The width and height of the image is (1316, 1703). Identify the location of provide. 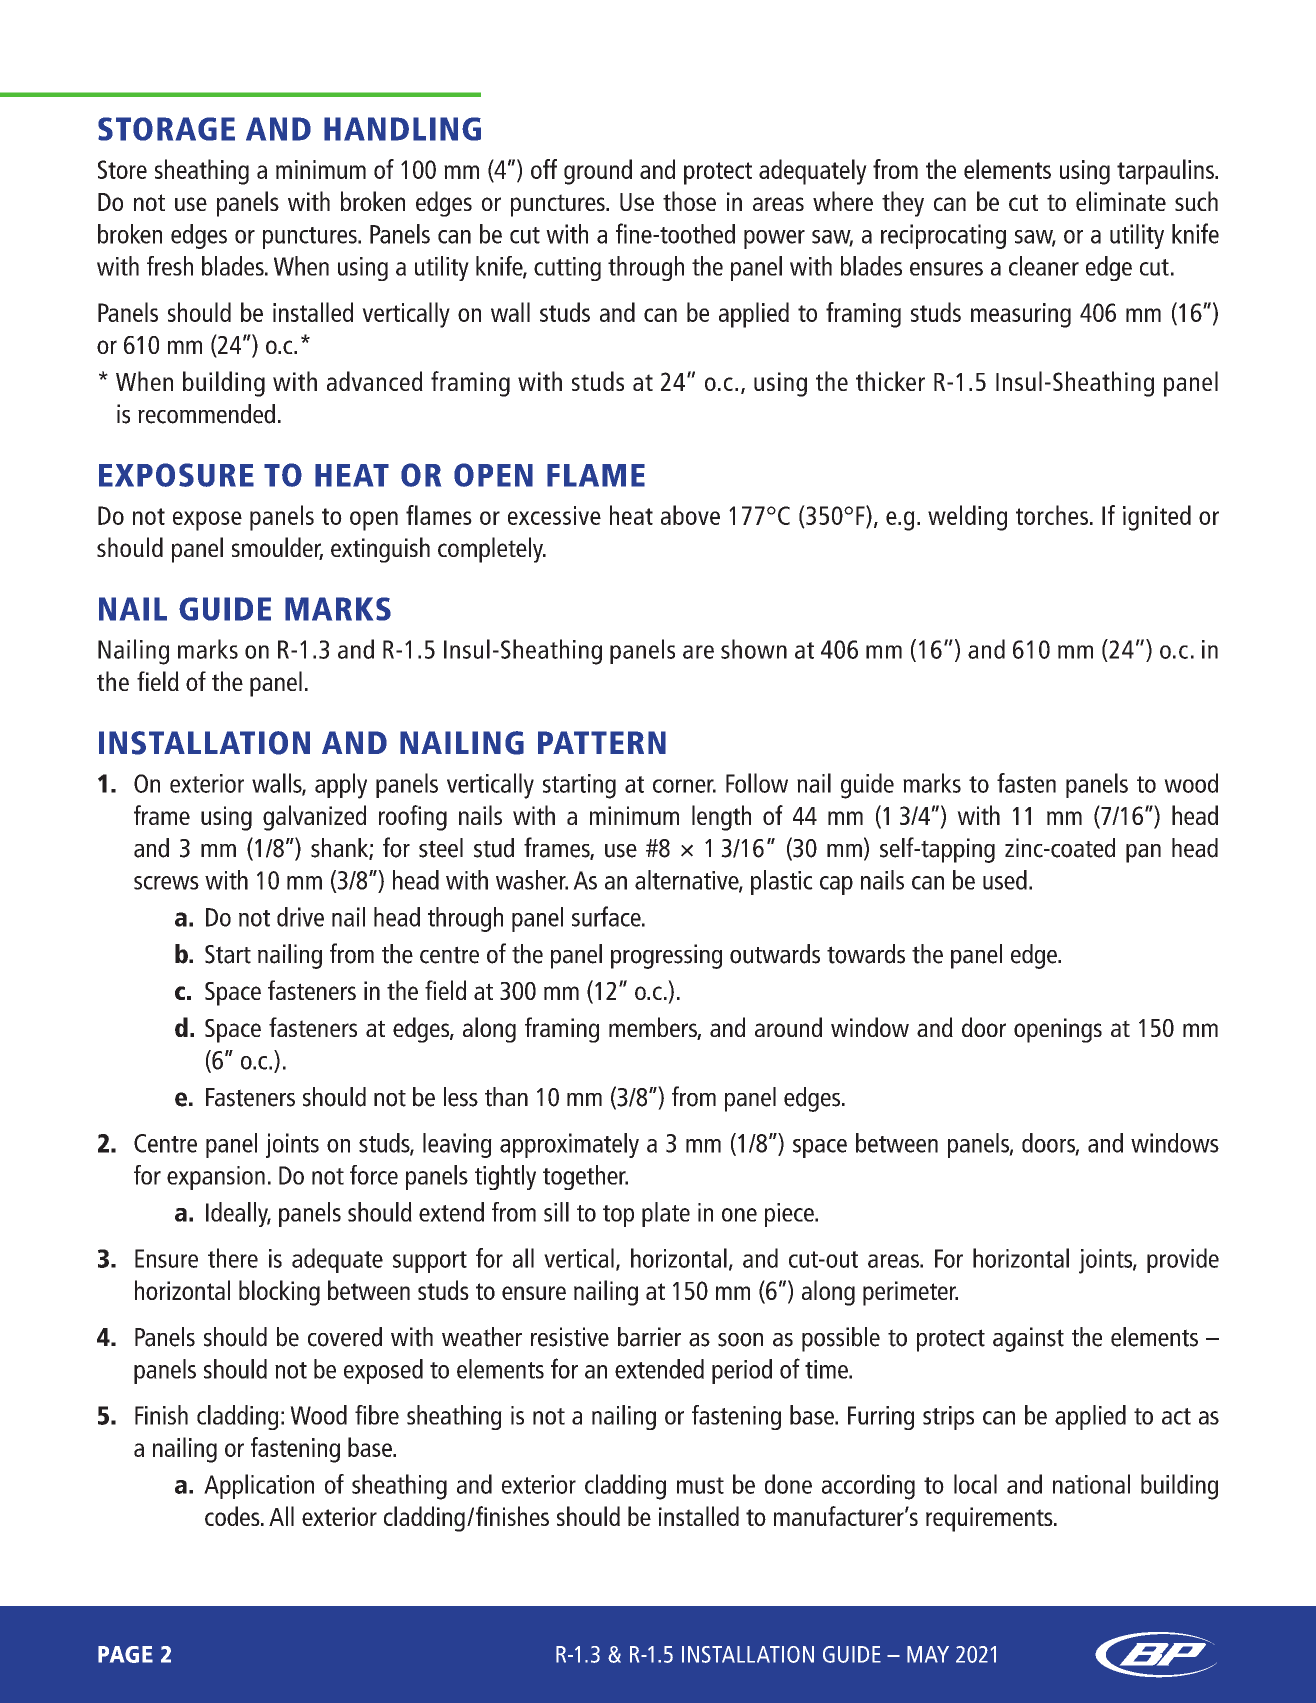
(1183, 1260).
